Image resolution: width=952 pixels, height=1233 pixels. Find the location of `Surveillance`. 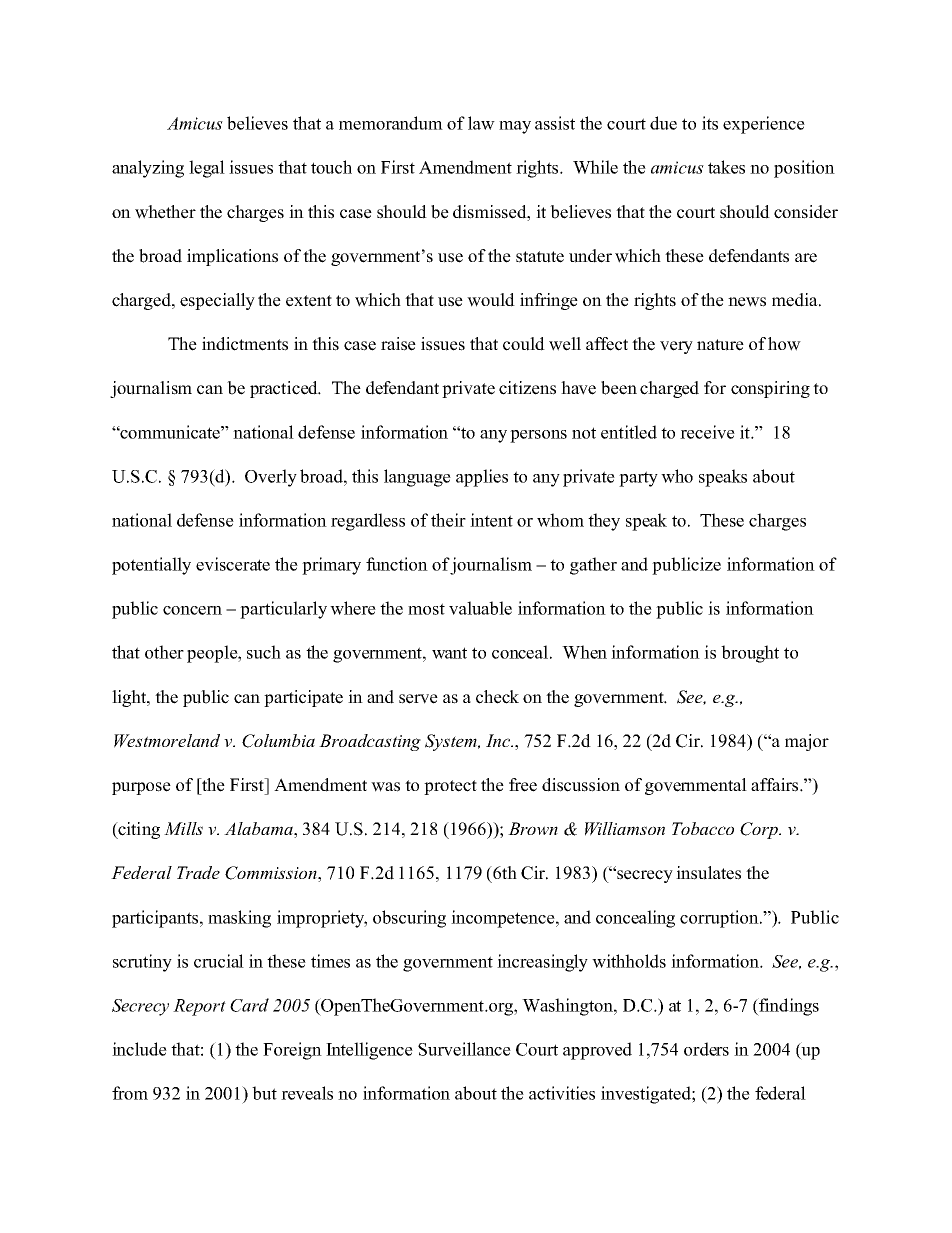

Surveillance is located at coordinates (464, 1049).
